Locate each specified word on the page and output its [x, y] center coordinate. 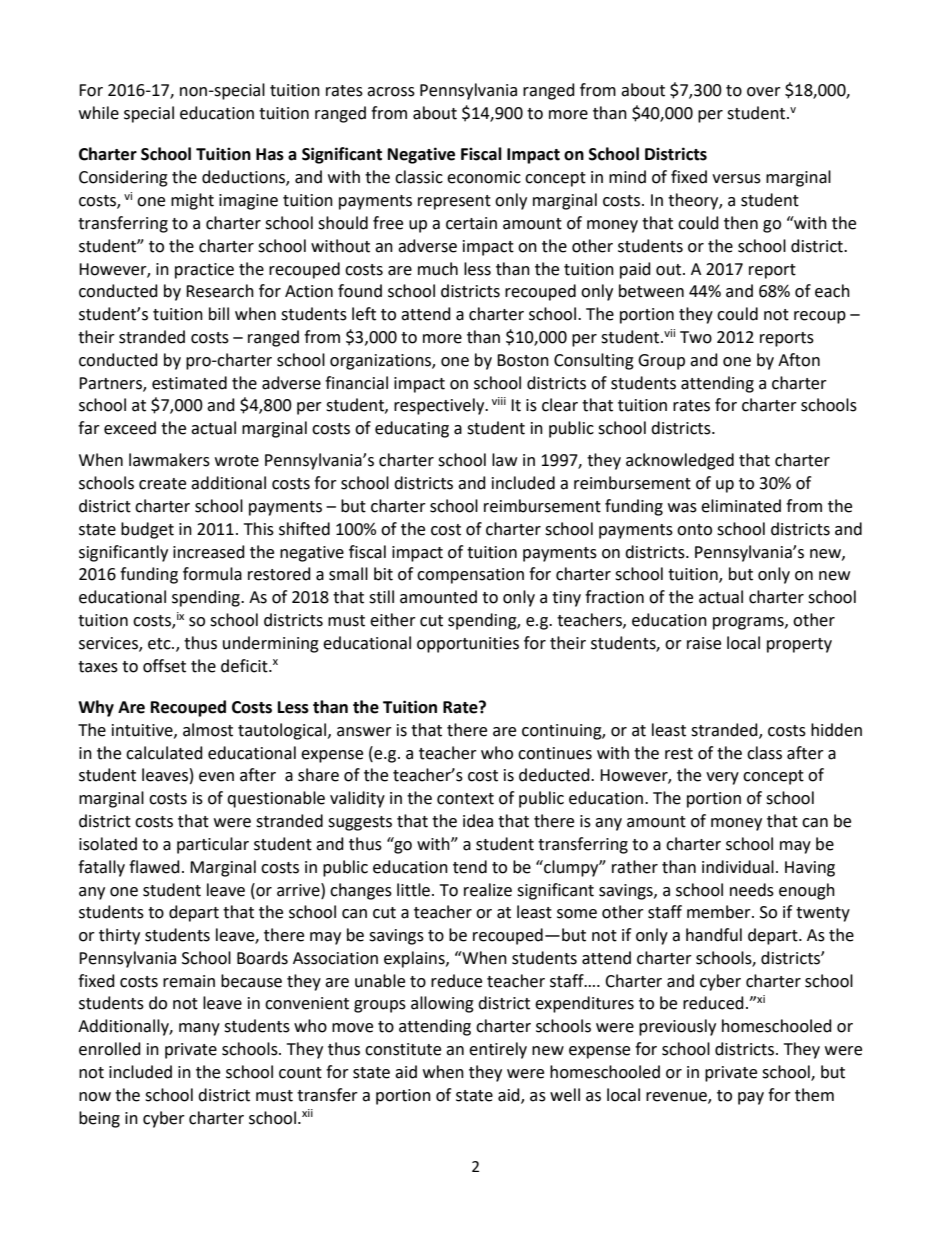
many [199, 1029]
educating [412, 429]
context [465, 799]
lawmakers [169, 460]
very [722, 778]
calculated [164, 753]
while [99, 113]
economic [484, 177]
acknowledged [680, 461]
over [764, 92]
